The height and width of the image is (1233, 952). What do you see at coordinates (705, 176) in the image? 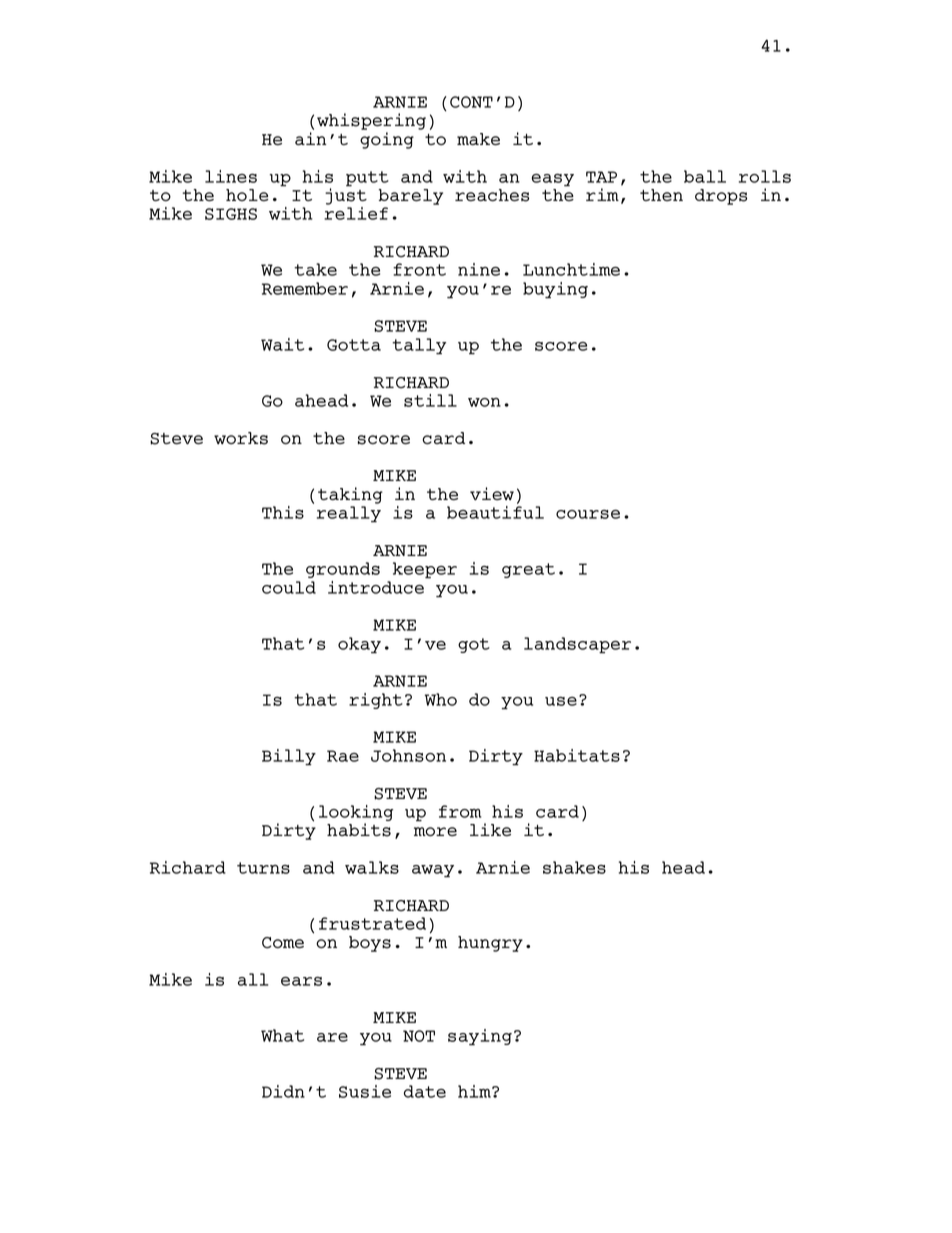
I see `ball` at bounding box center [705, 176].
